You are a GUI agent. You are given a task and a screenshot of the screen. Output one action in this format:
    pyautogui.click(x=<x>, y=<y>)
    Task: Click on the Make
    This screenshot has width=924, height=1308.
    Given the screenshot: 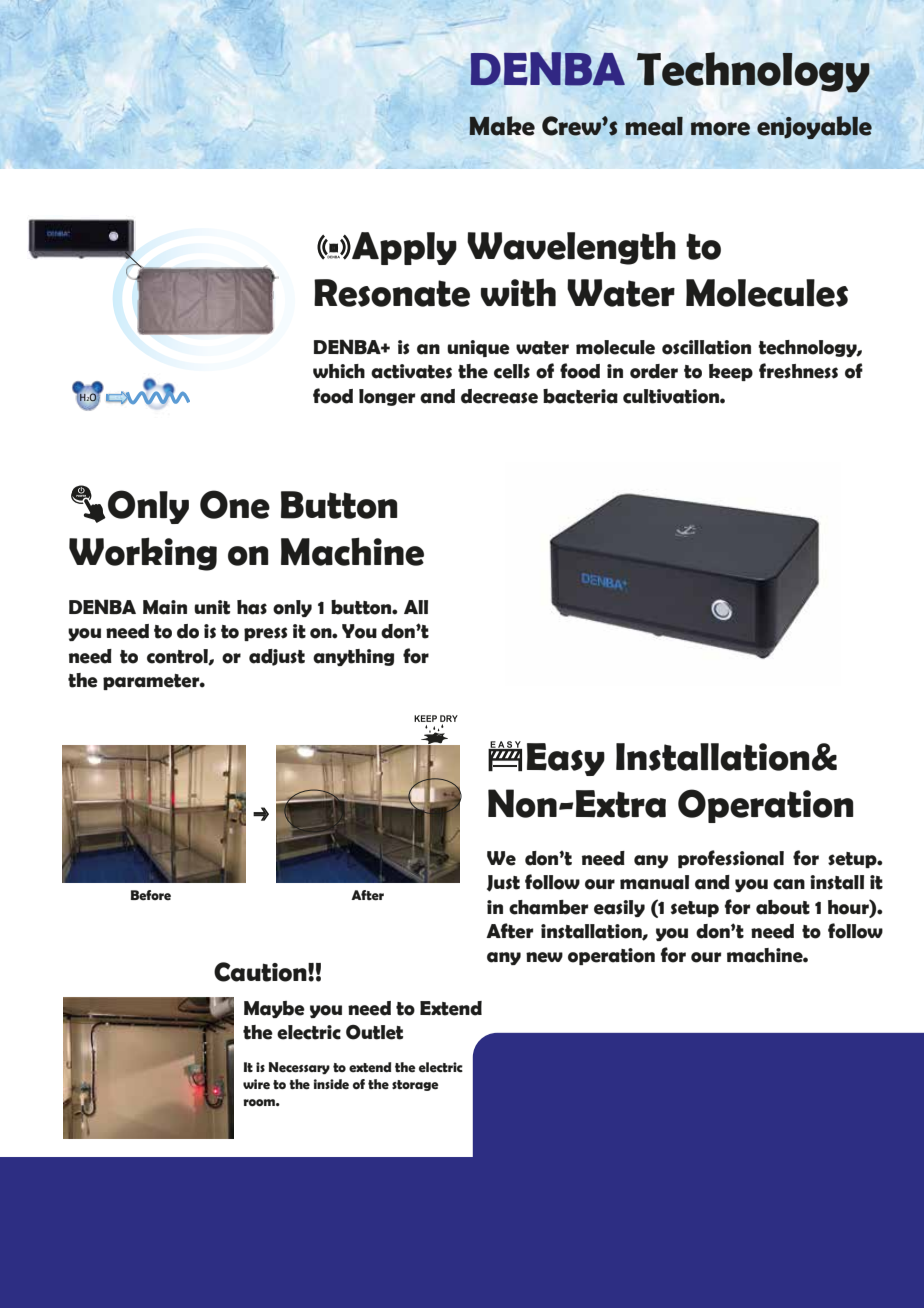 What is the action you would take?
    pyautogui.click(x=502, y=126)
